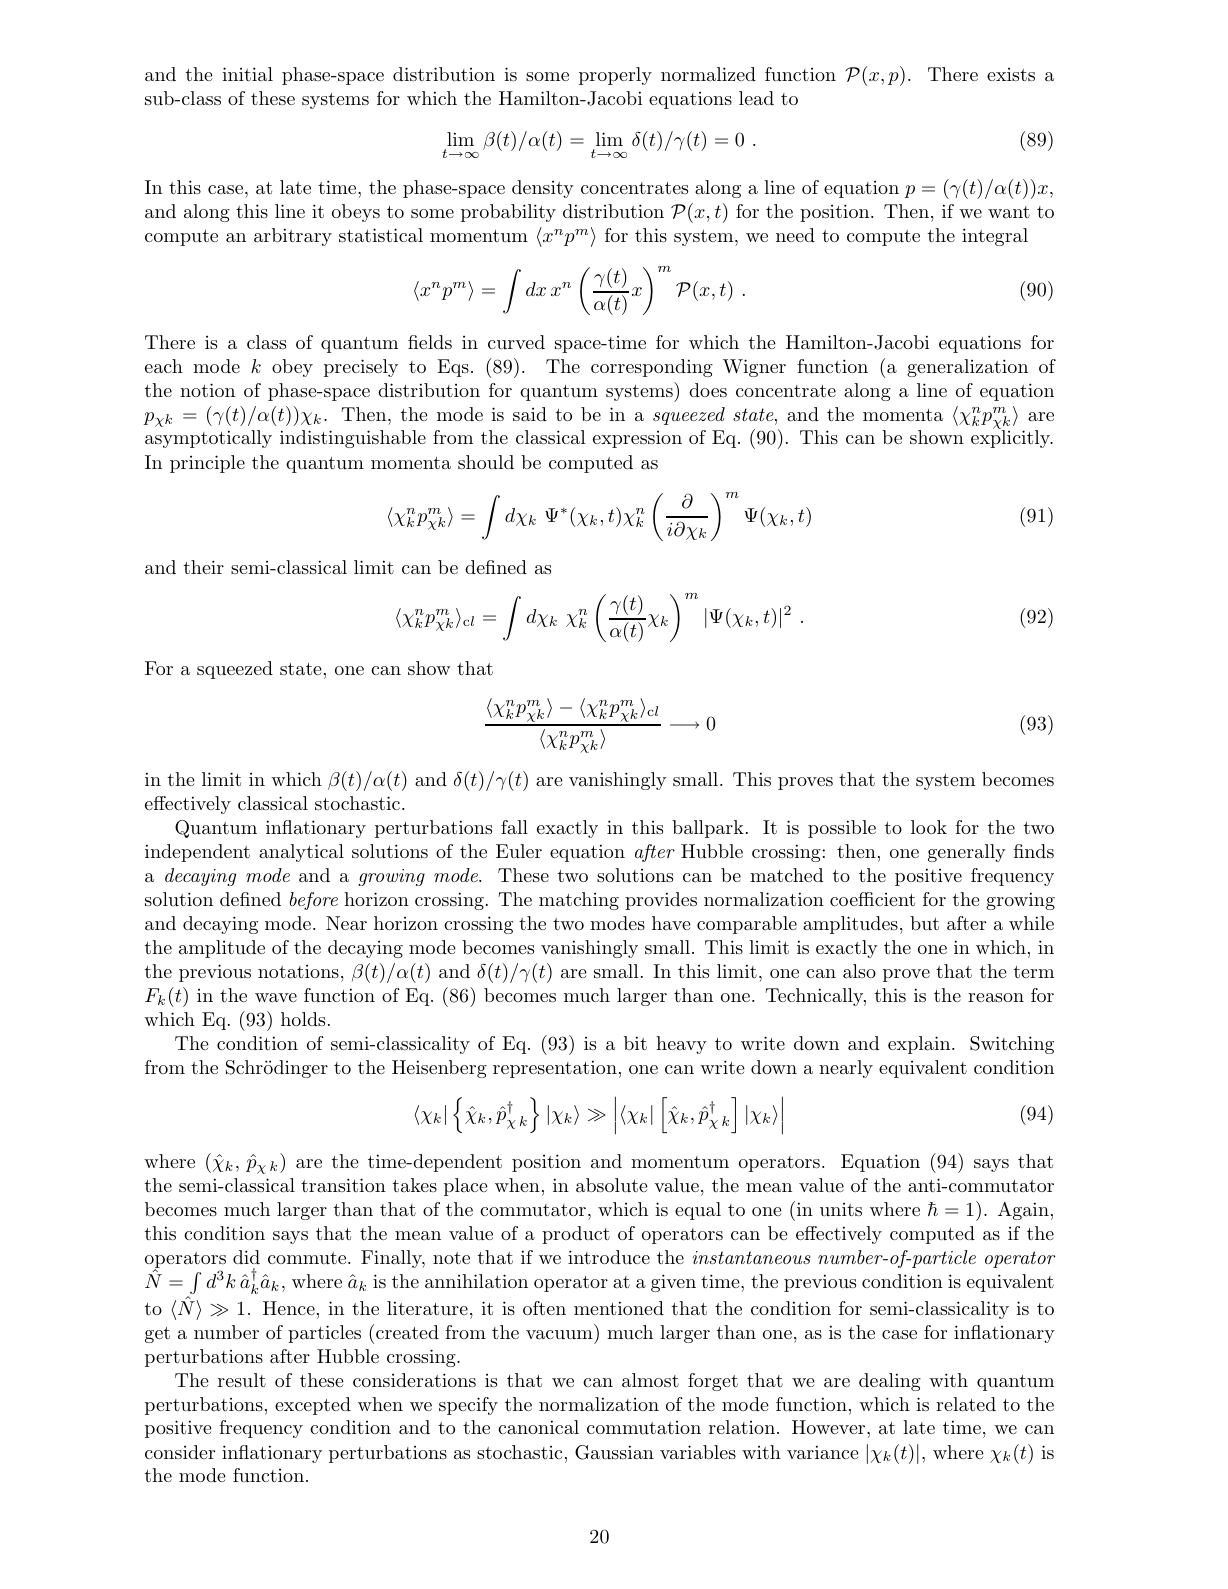 The height and width of the page is (1589, 1228). Describe the element at coordinates (1012, 439) in the page. I see `explicitly` at that location.
